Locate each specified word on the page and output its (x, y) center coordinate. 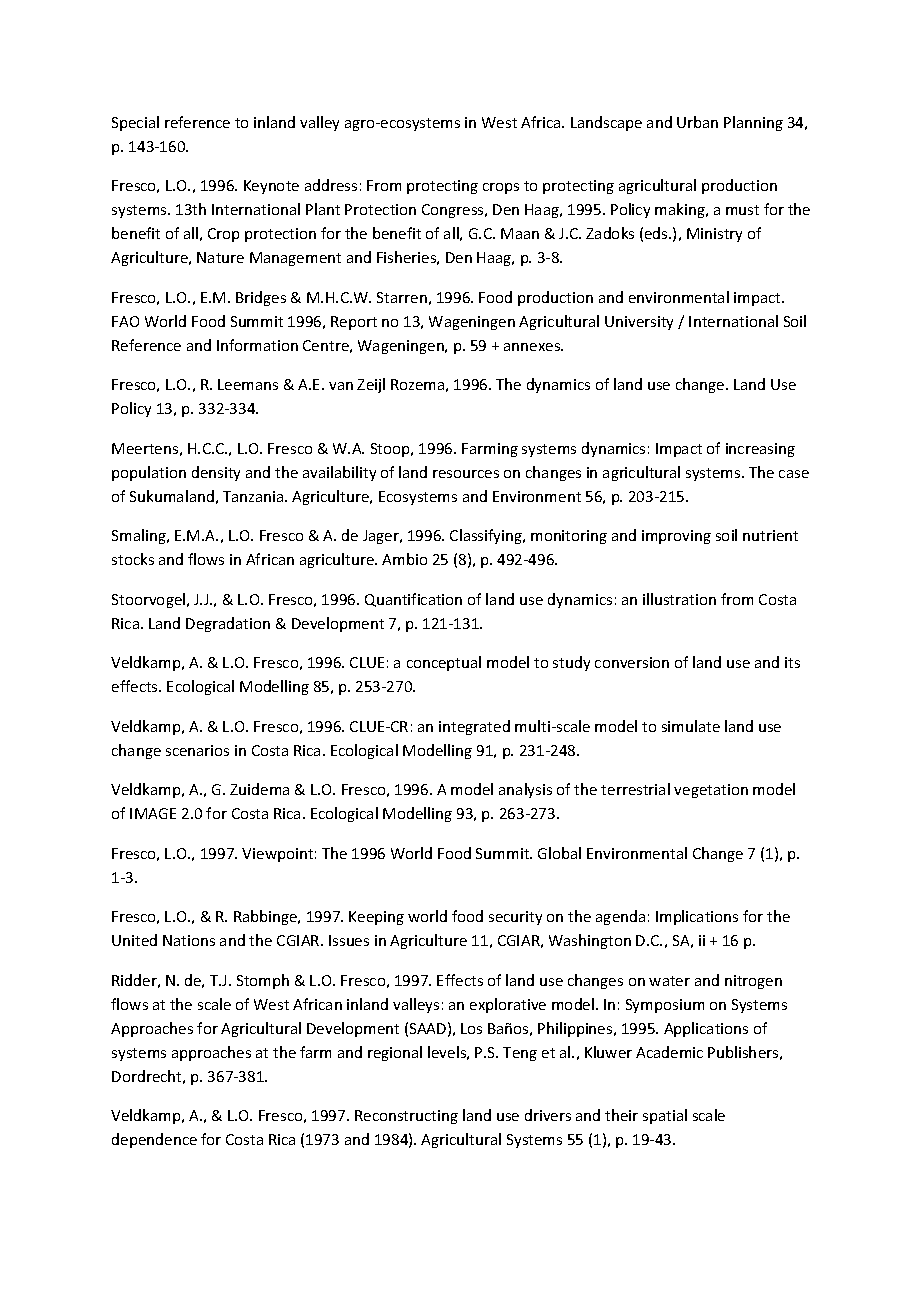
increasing (760, 450)
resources (466, 474)
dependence (154, 1140)
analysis (525, 790)
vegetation (711, 791)
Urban (697, 122)
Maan (520, 233)
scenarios (197, 750)
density (216, 473)
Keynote (271, 187)
